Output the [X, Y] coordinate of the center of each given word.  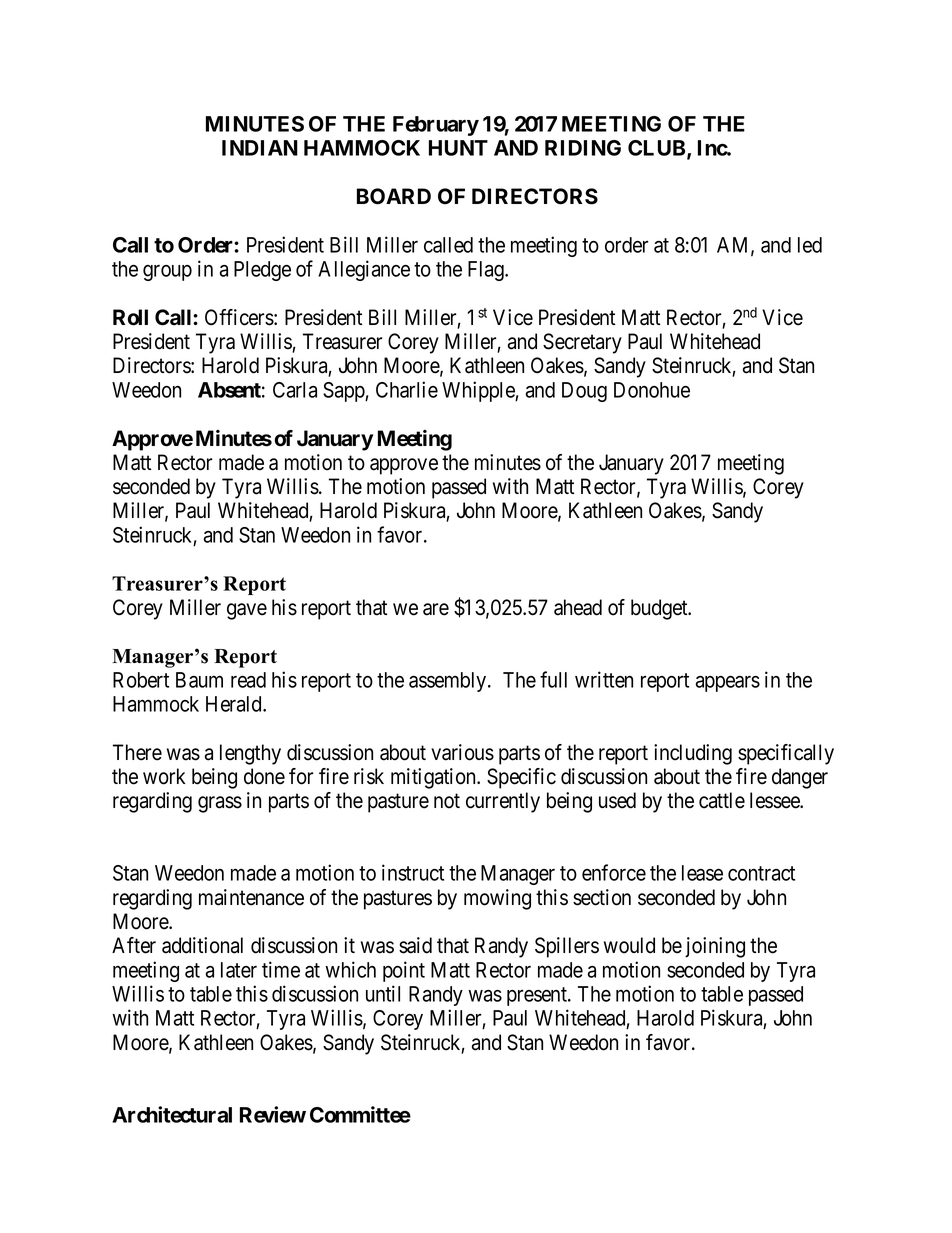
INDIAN [260, 148]
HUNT [458, 148]
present [538, 996]
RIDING [583, 148]
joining [715, 947]
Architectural [172, 1114]
